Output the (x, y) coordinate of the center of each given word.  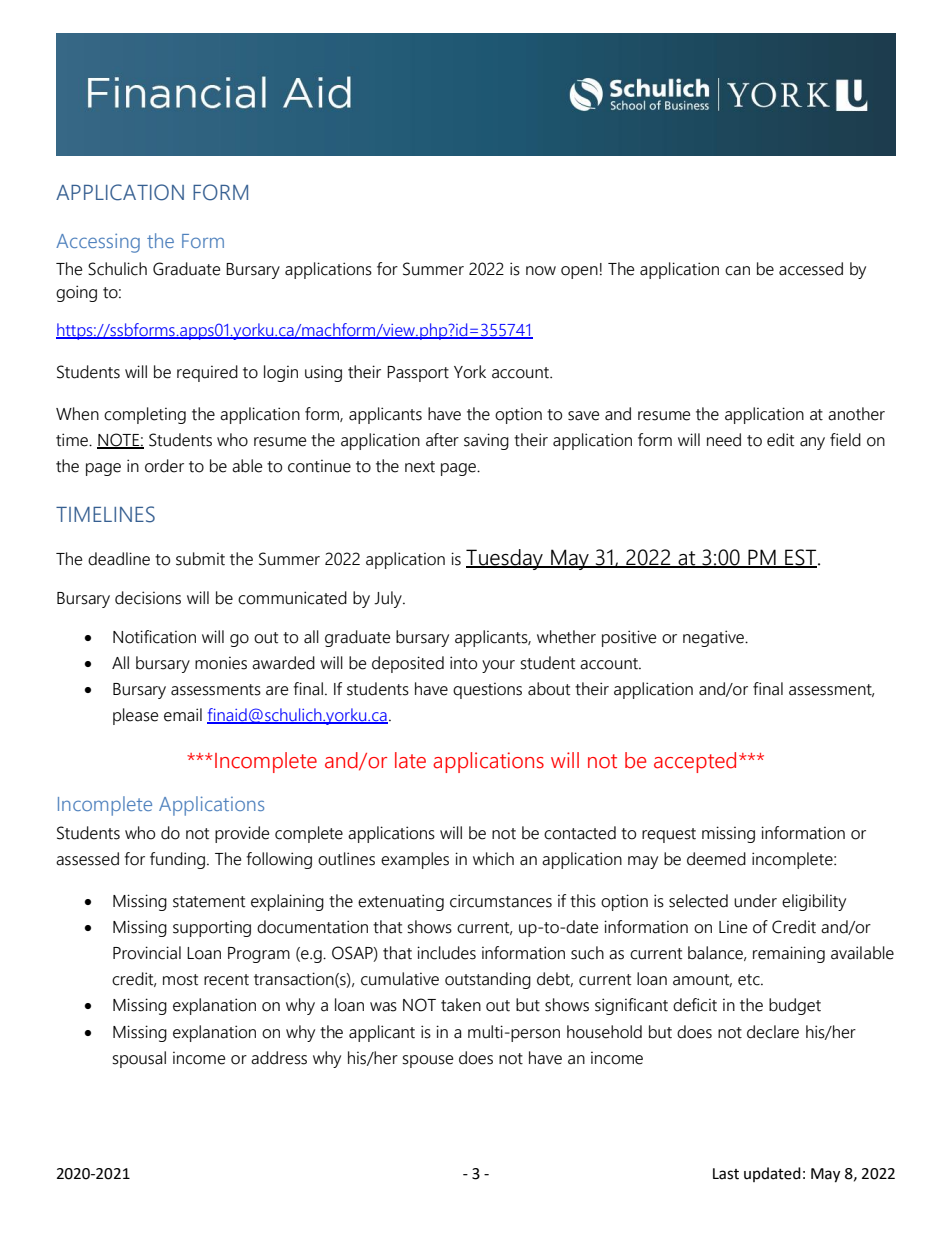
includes (446, 953)
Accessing (98, 243)
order (164, 466)
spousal (139, 1059)
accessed (811, 269)
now (541, 271)
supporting (212, 928)
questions (487, 691)
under (755, 901)
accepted (695, 762)
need (724, 440)
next (420, 467)
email (183, 715)
